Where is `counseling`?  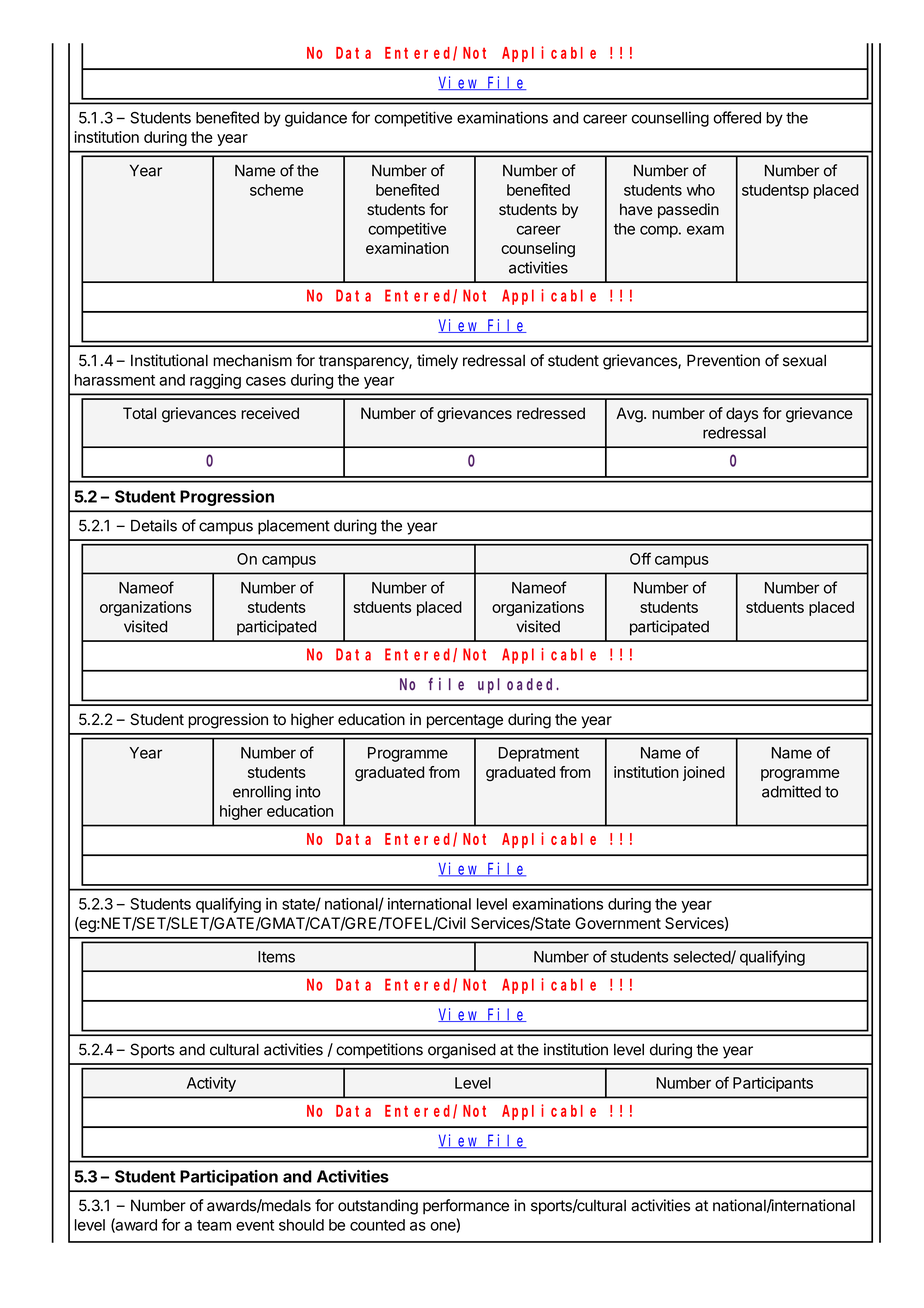 counseling is located at coordinates (538, 249).
